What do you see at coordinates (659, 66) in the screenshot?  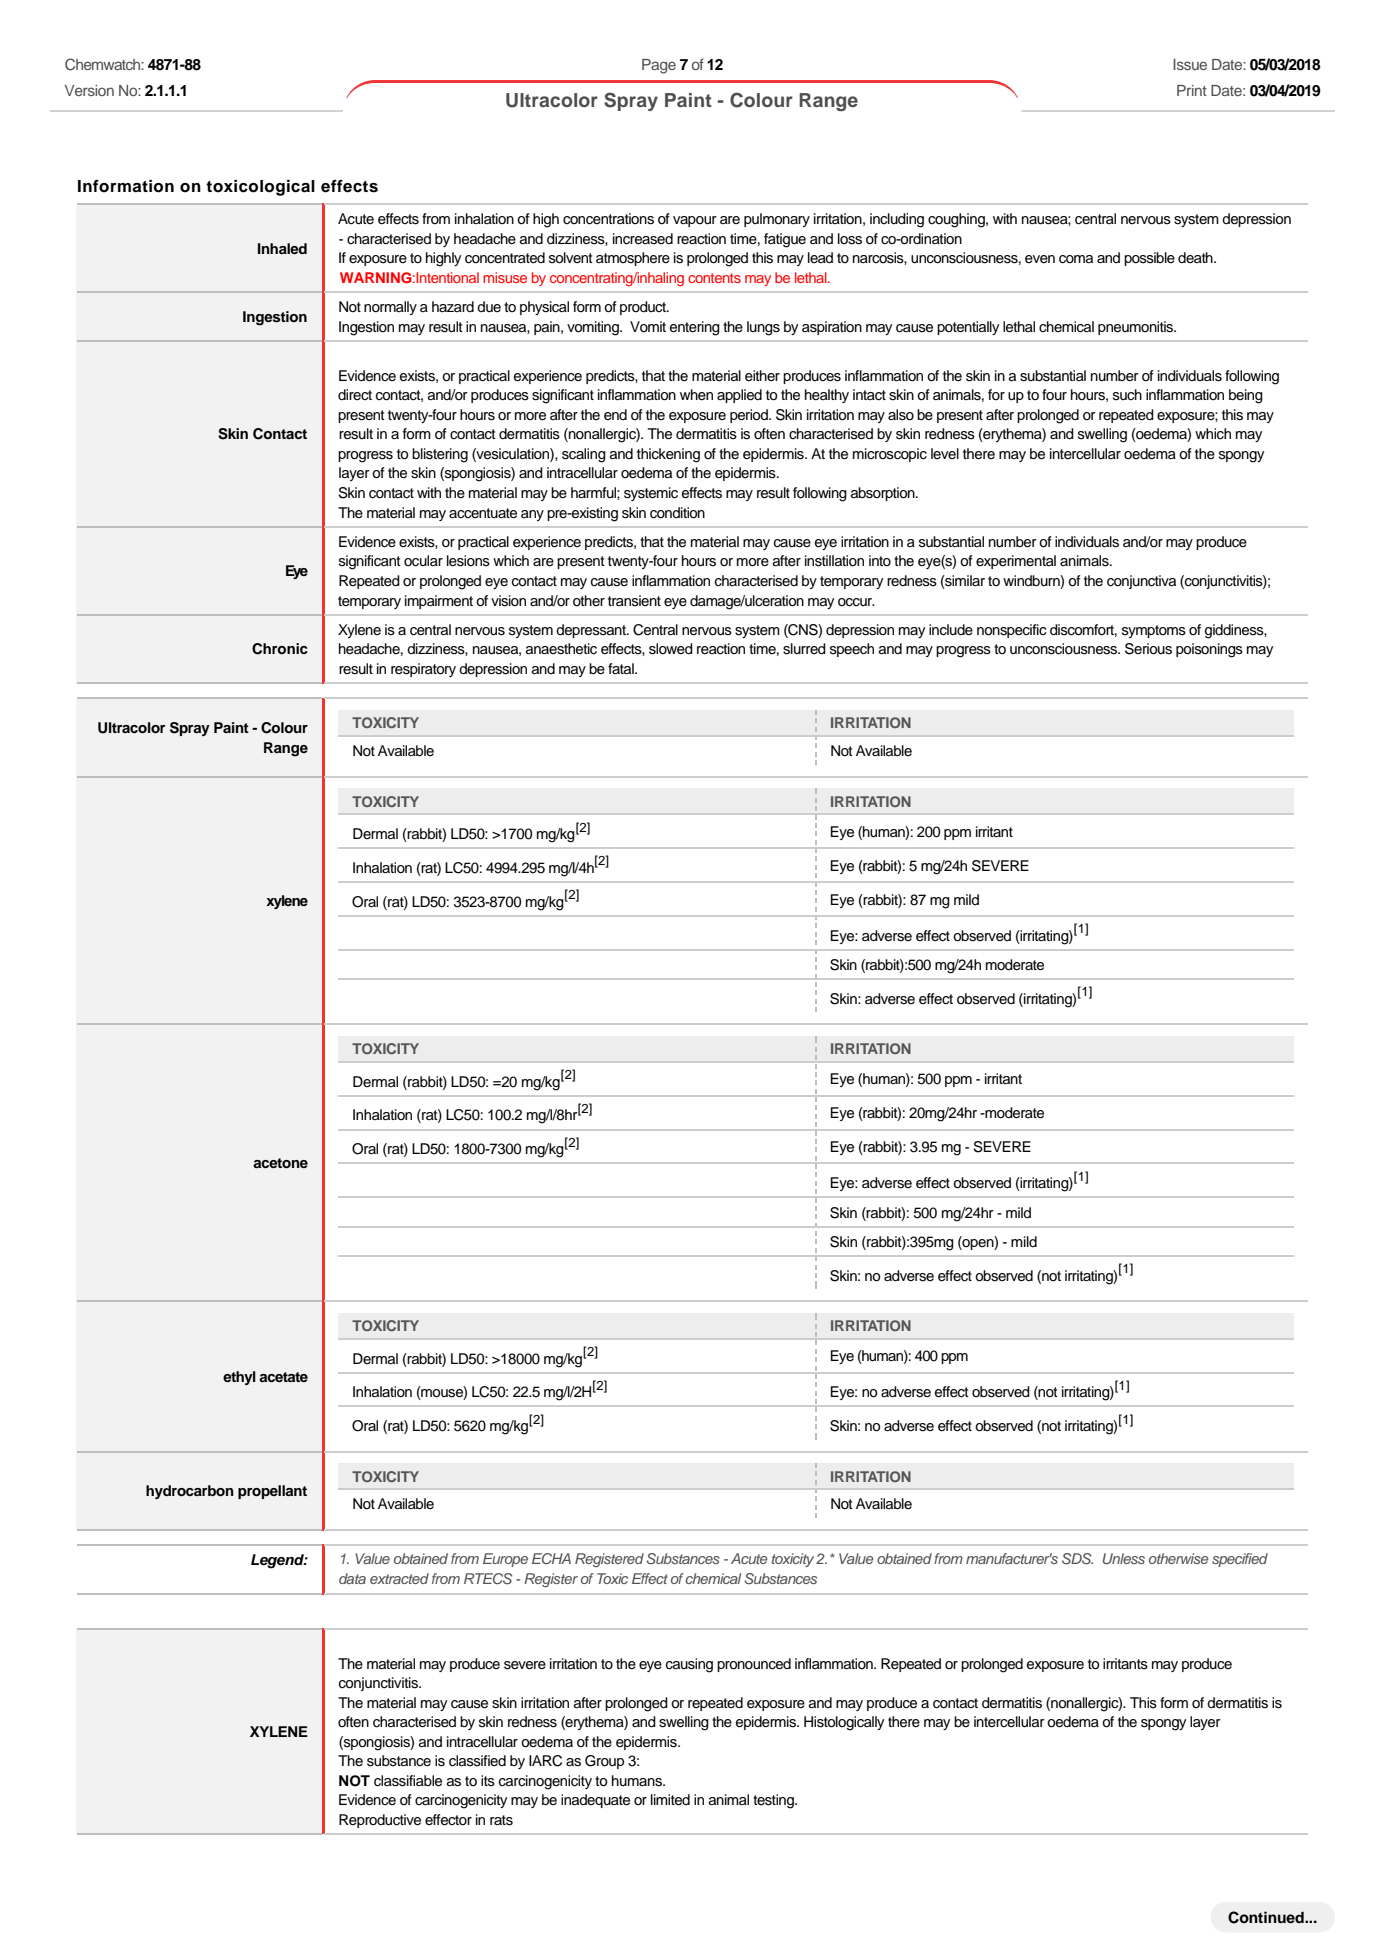 I see `Page` at bounding box center [659, 66].
